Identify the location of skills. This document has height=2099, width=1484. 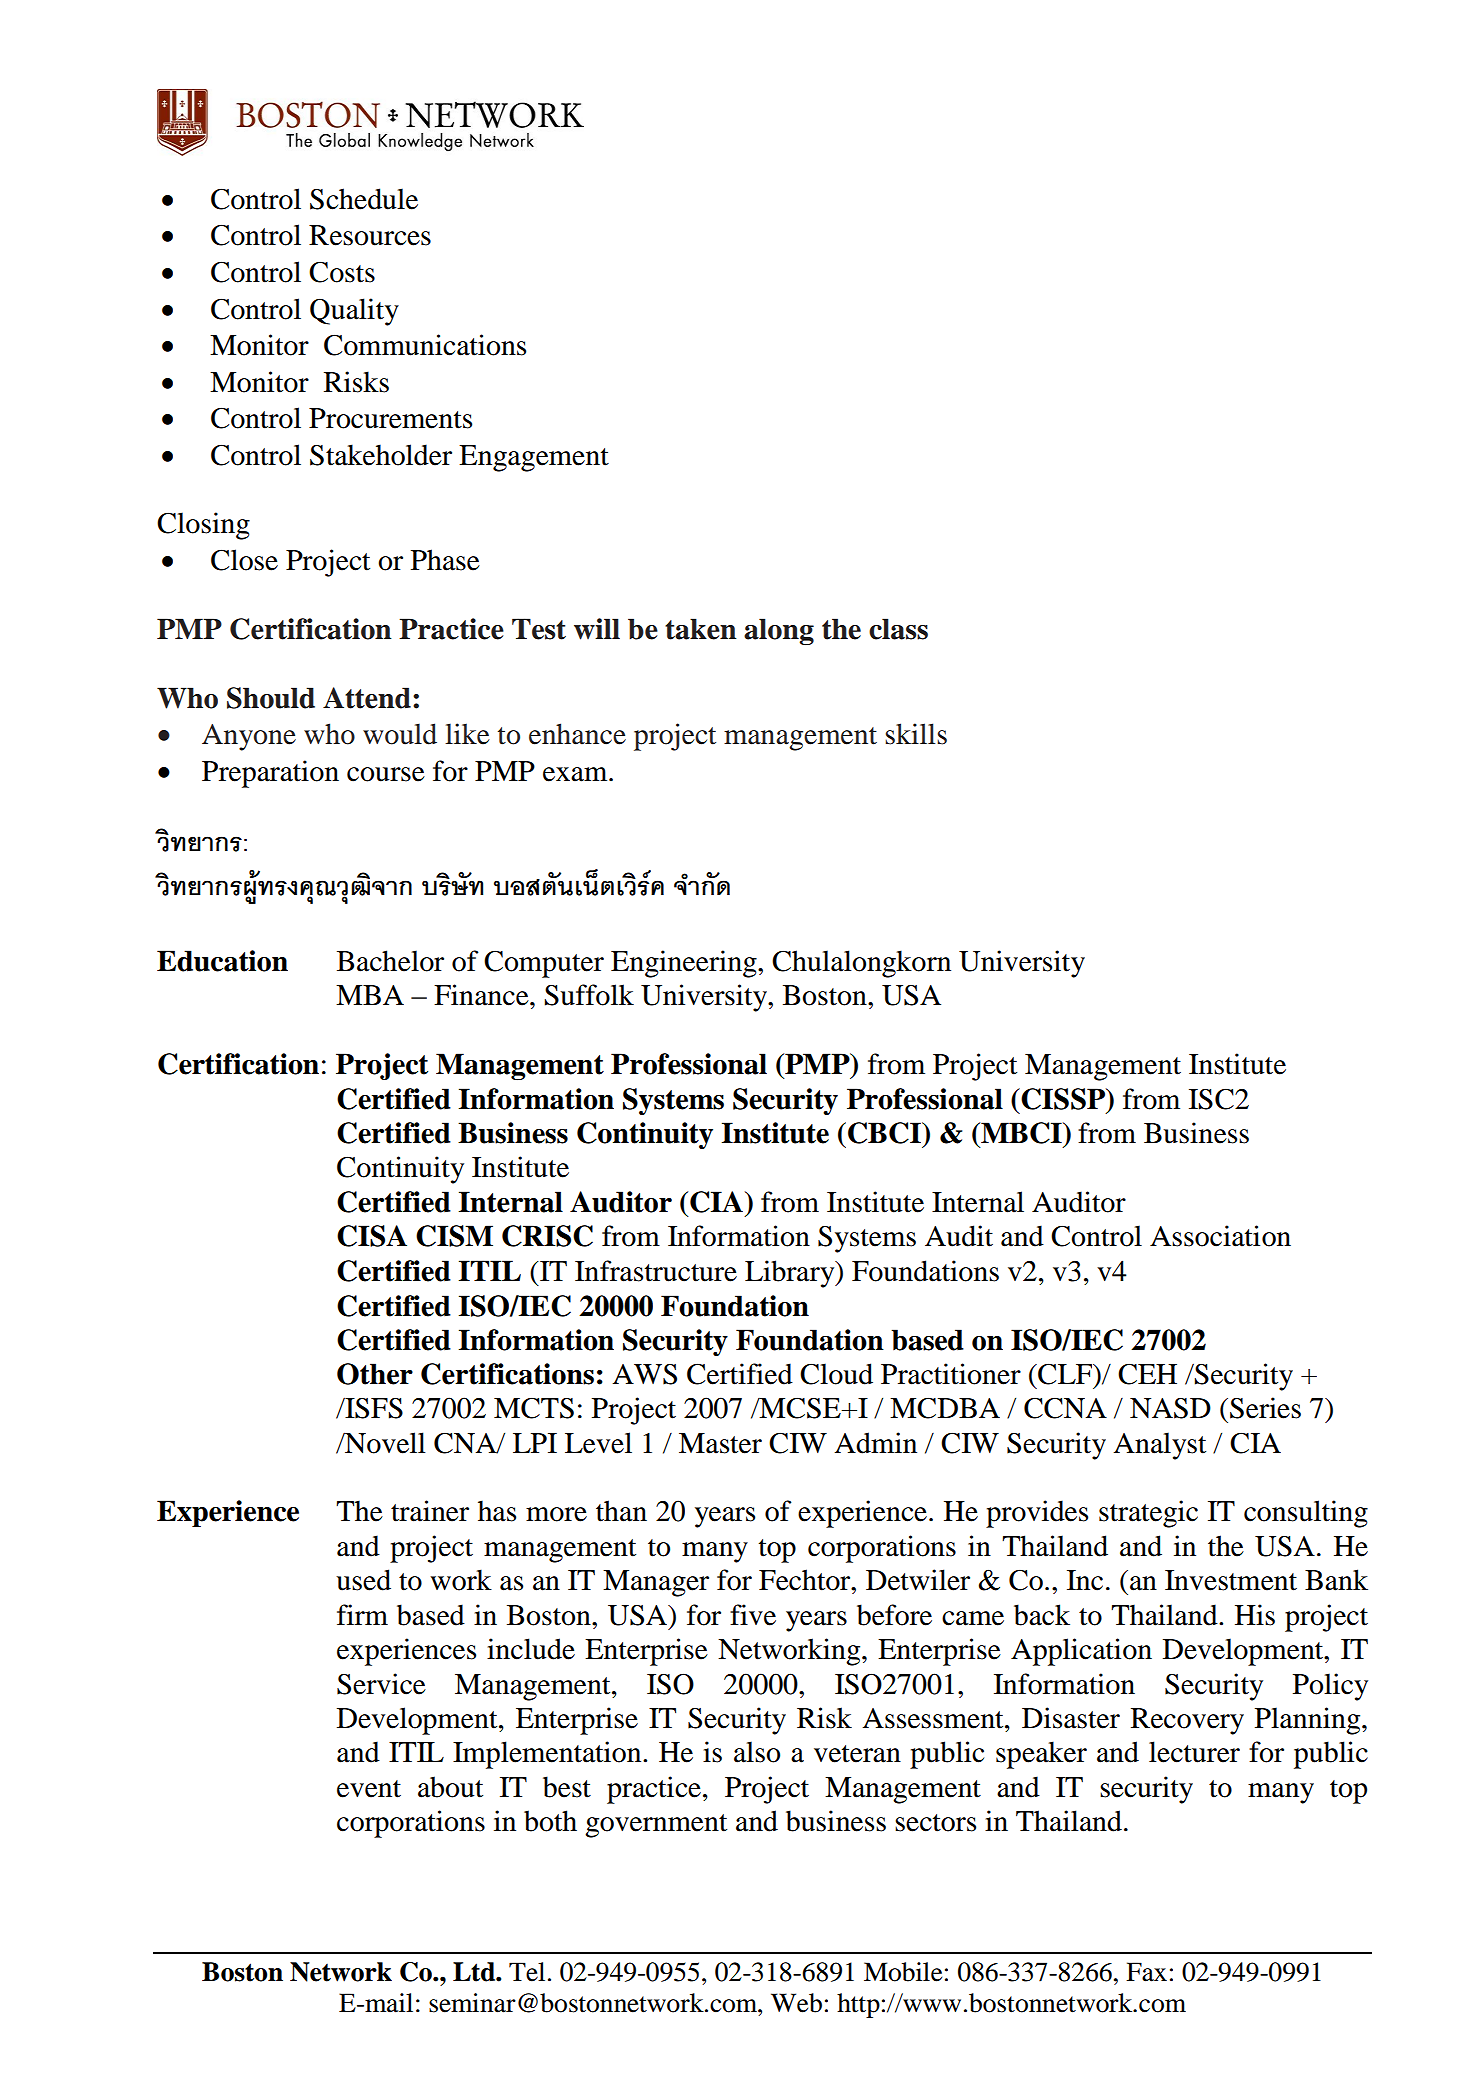
(916, 734).
